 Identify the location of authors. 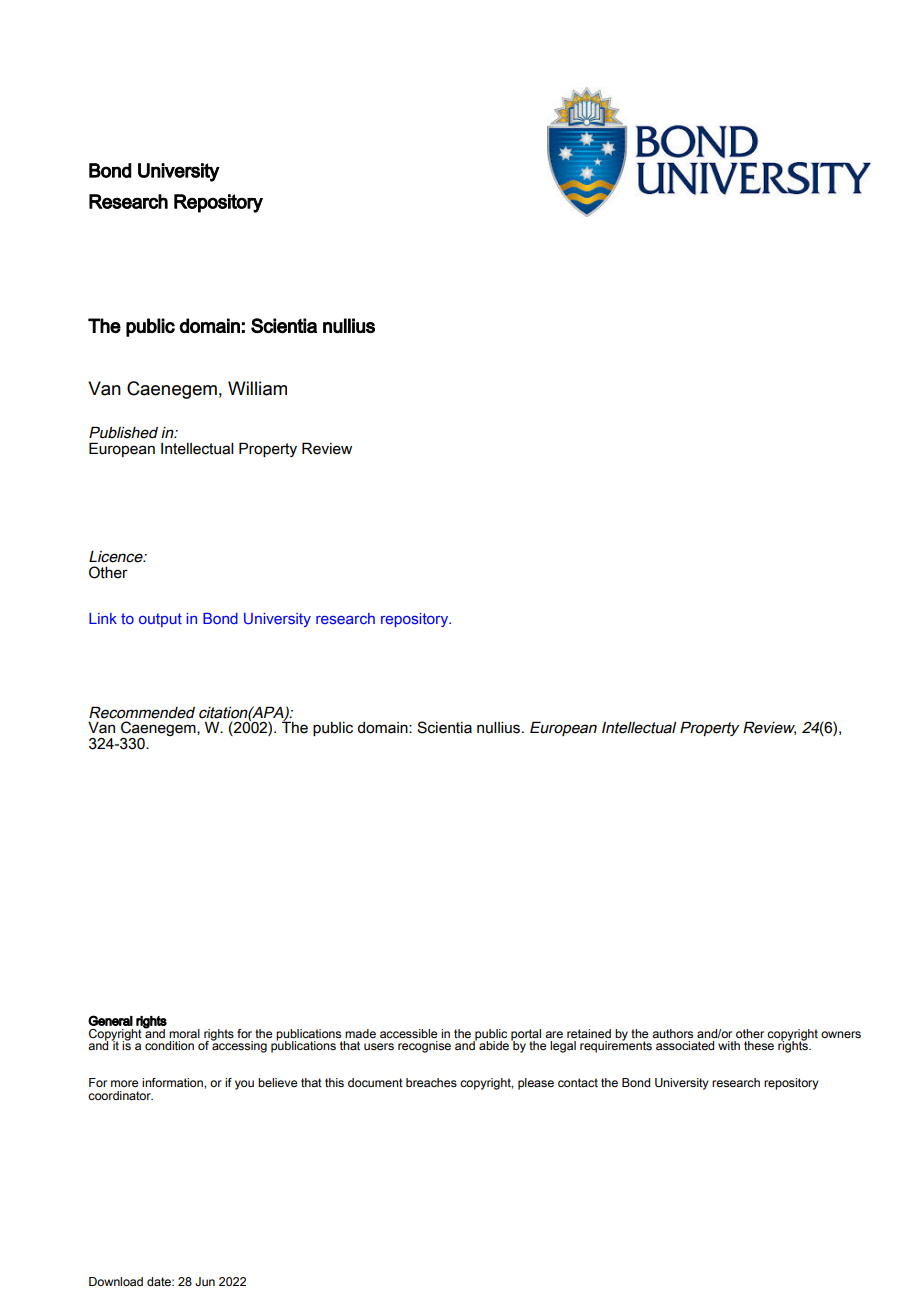
(672, 1034).
